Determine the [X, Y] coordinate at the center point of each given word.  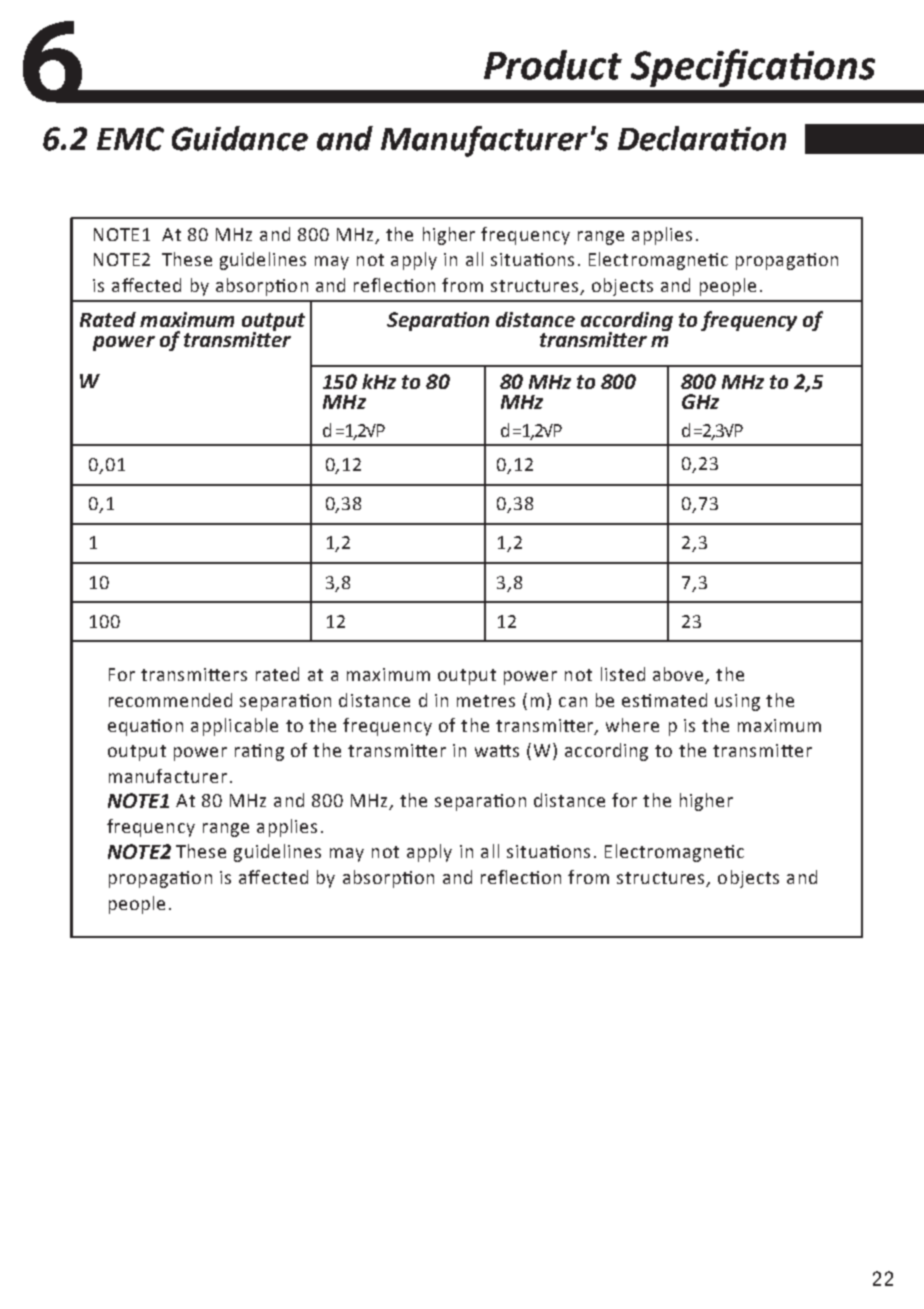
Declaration [702, 138]
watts [497, 751]
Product [553, 65]
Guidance [240, 138]
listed [623, 674]
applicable [234, 727]
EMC [130, 139]
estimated [664, 700]
